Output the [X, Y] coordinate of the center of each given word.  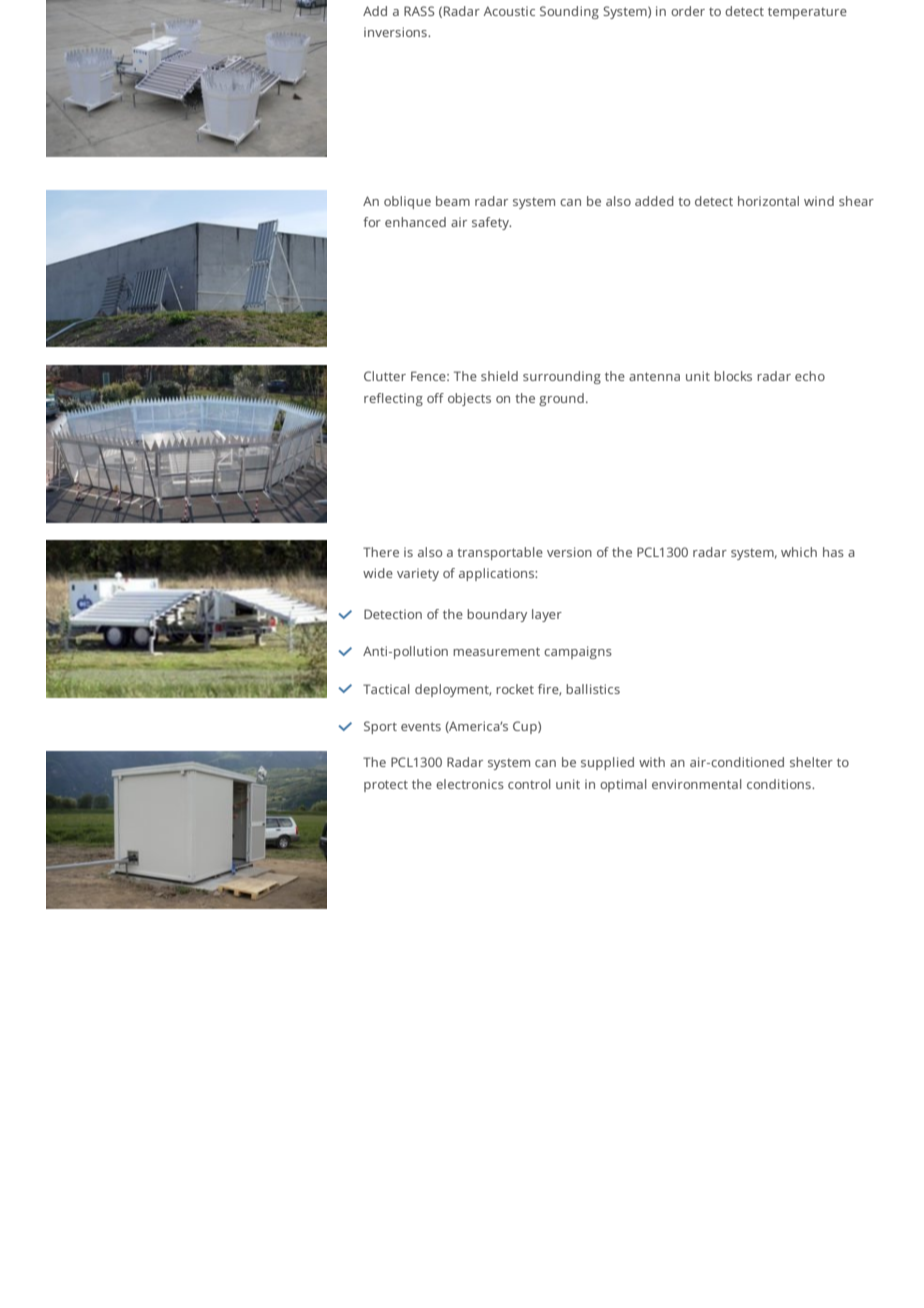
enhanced [415, 222]
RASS [419, 11]
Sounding [569, 12]
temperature [807, 13]
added [654, 201]
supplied [607, 763]
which [799, 552]
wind [819, 201]
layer [547, 615]
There [381, 552]
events [421, 726]
